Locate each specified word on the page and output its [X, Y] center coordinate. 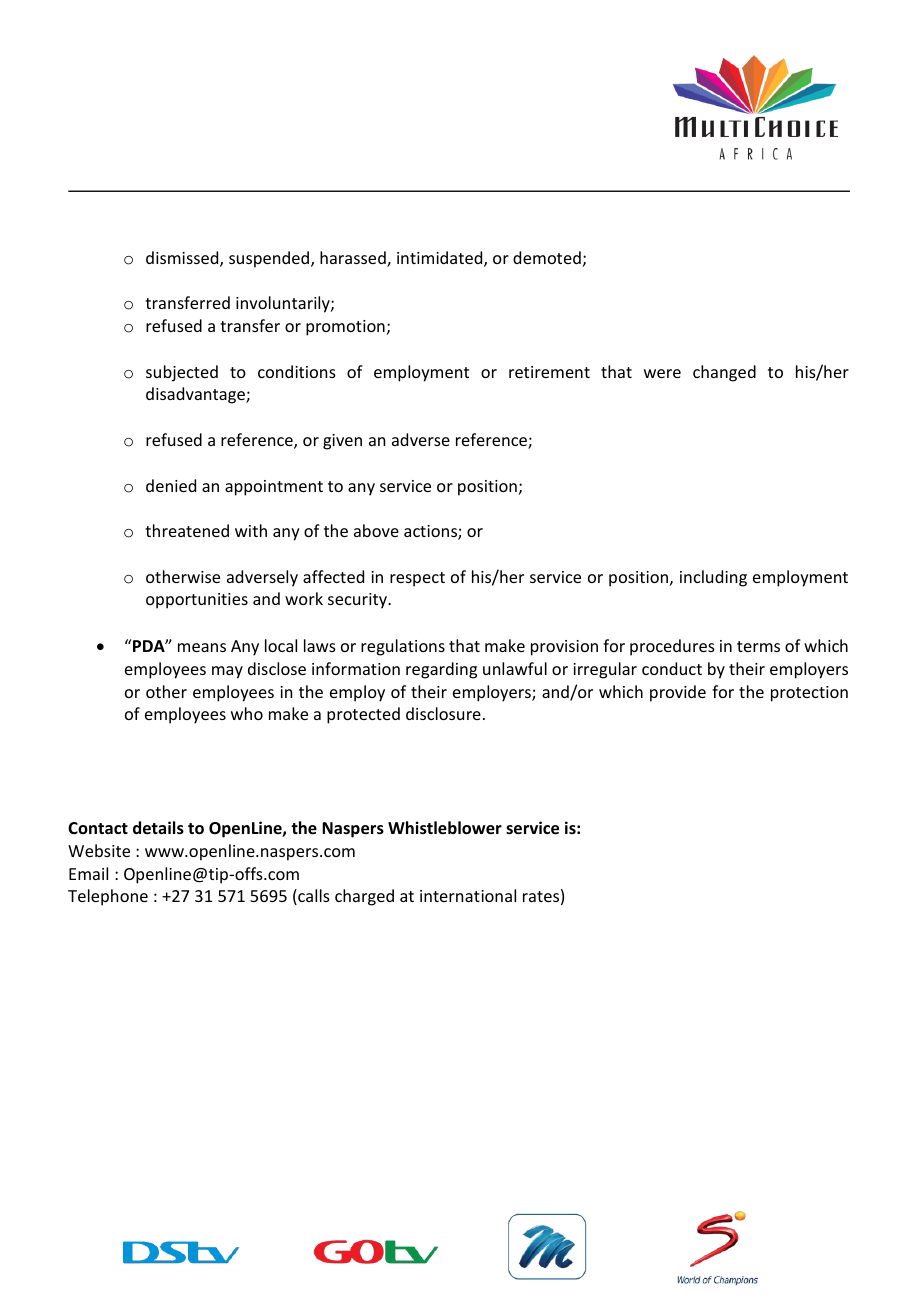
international [468, 895]
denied [171, 485]
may [227, 672]
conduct [672, 668]
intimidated [441, 259]
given [342, 442]
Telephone [108, 897]
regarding [441, 670]
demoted [547, 257]
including [713, 578]
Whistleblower [445, 828]
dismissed [183, 259]
